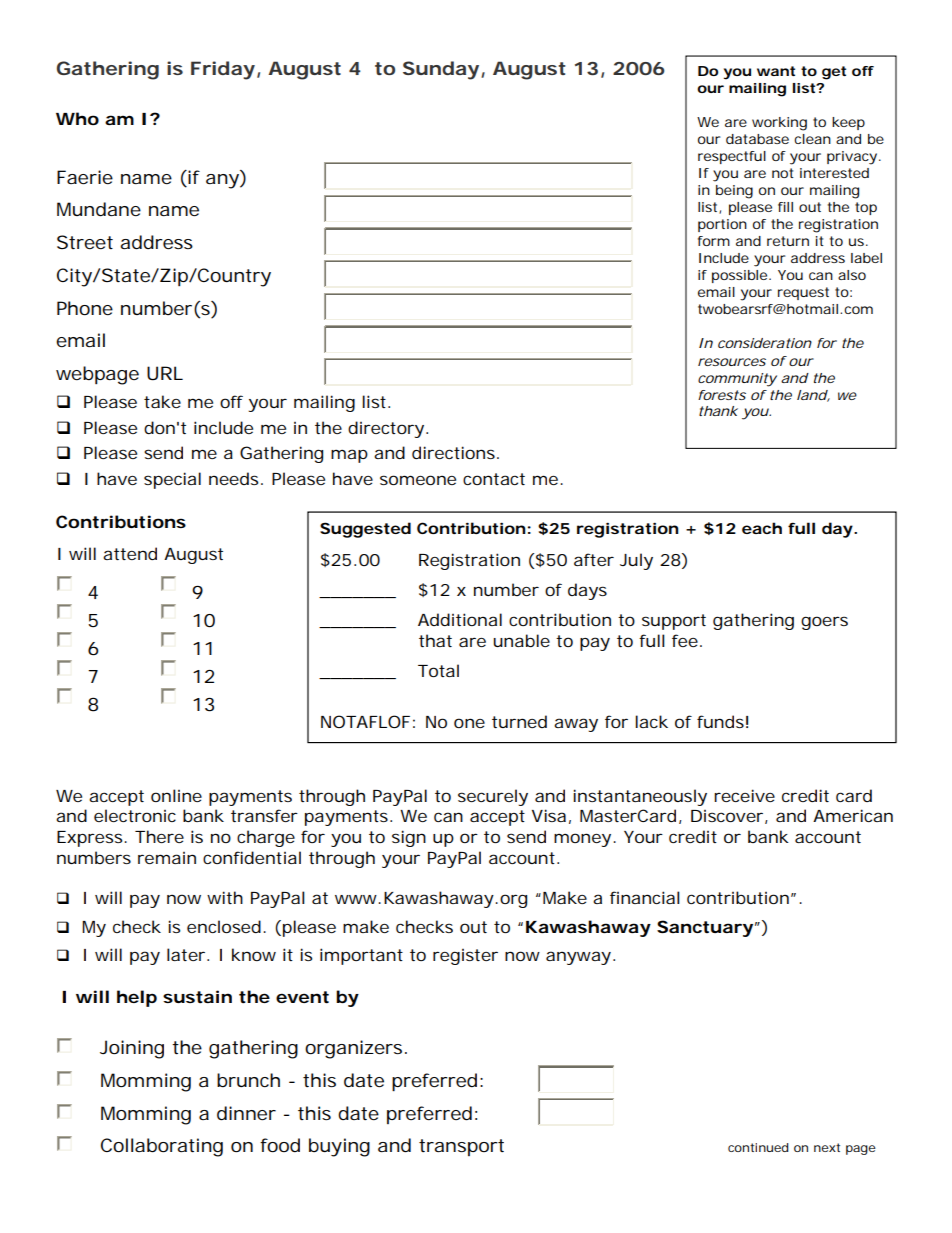  I want to click on Phone, so click(85, 308).
